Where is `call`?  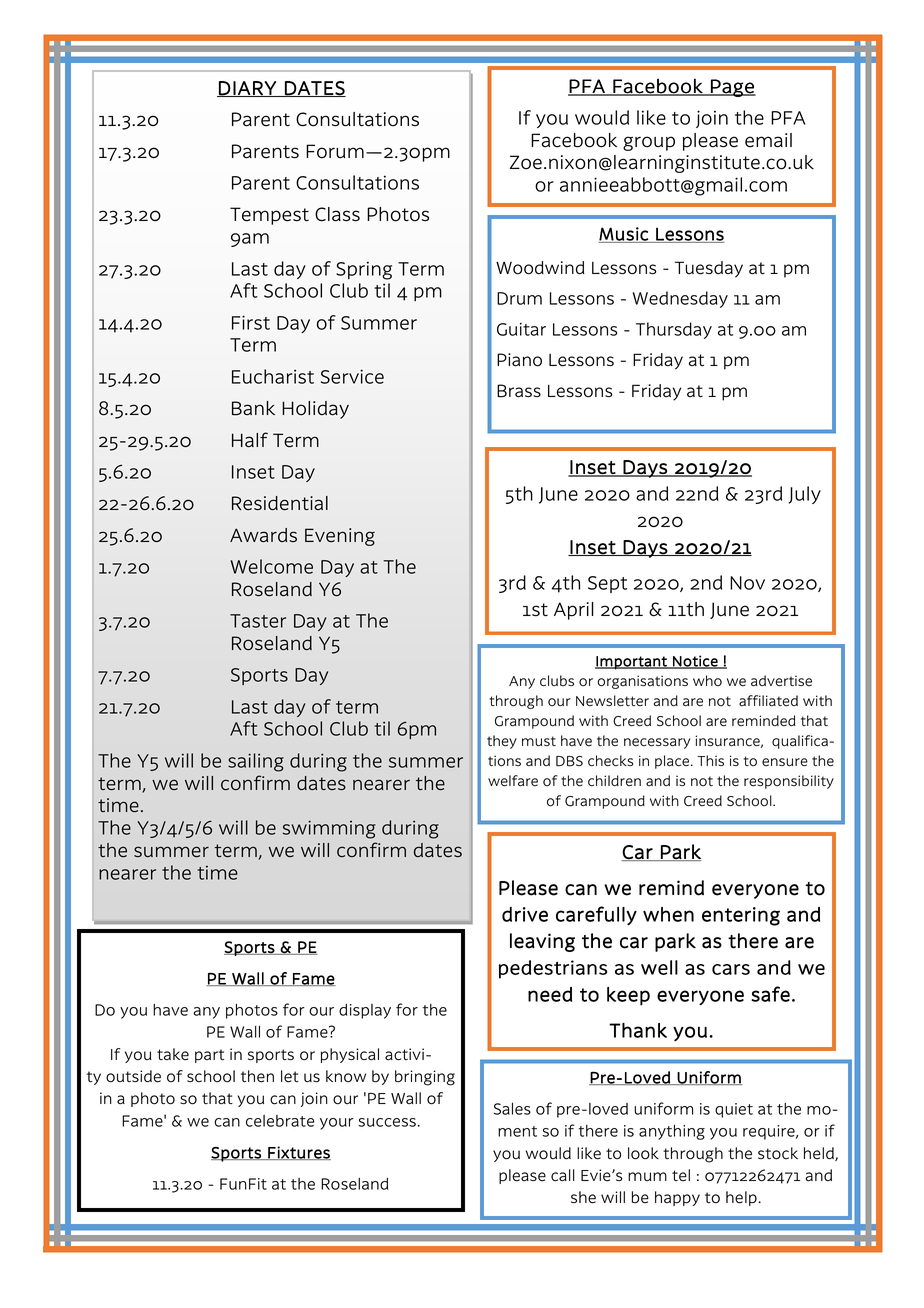
call is located at coordinates (563, 1175).
